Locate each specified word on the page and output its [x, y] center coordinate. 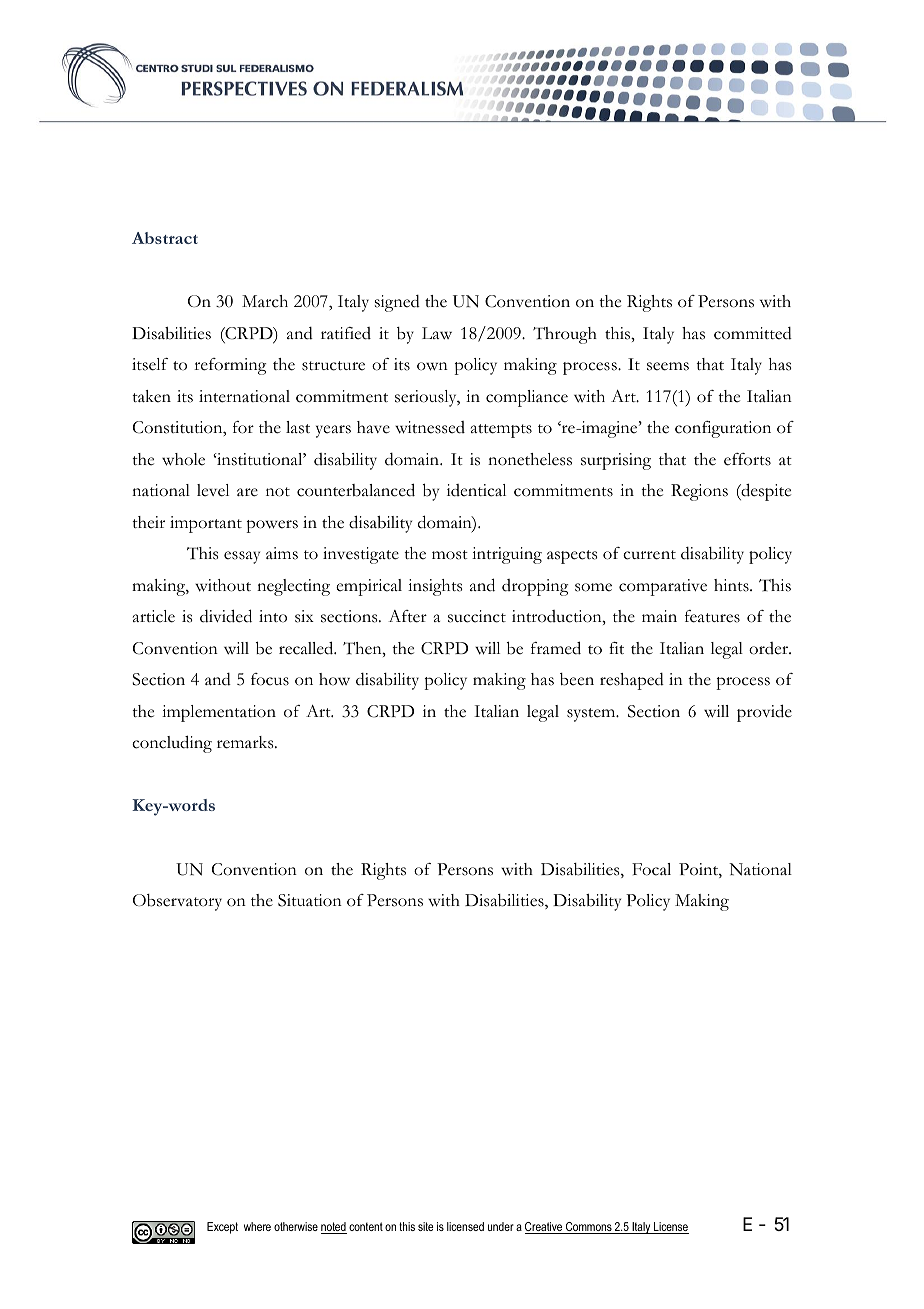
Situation [310, 900]
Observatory [177, 902]
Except [222, 1228]
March [265, 301]
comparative [663, 587]
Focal [651, 869]
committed [753, 333]
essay [242, 557]
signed [397, 303]
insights [435, 587]
